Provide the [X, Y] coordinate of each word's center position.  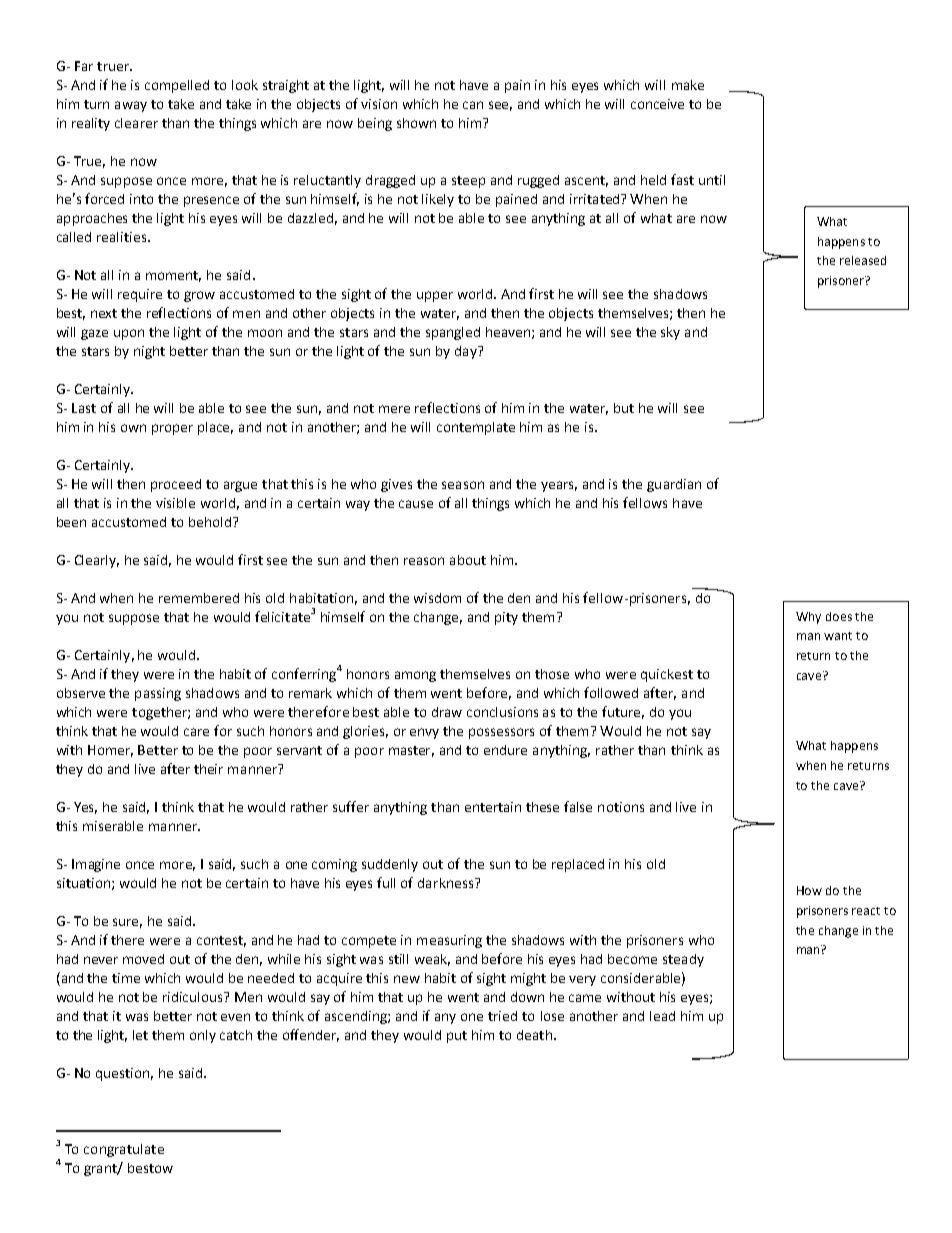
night [149, 352]
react [866, 911]
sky [670, 333]
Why [808, 618]
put [457, 1037]
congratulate [124, 1150]
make [688, 85]
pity [506, 618]
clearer [136, 123]
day [467, 352]
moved [143, 959]
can [473, 105]
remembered [199, 598]
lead [662, 1016]
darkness [447, 883]
